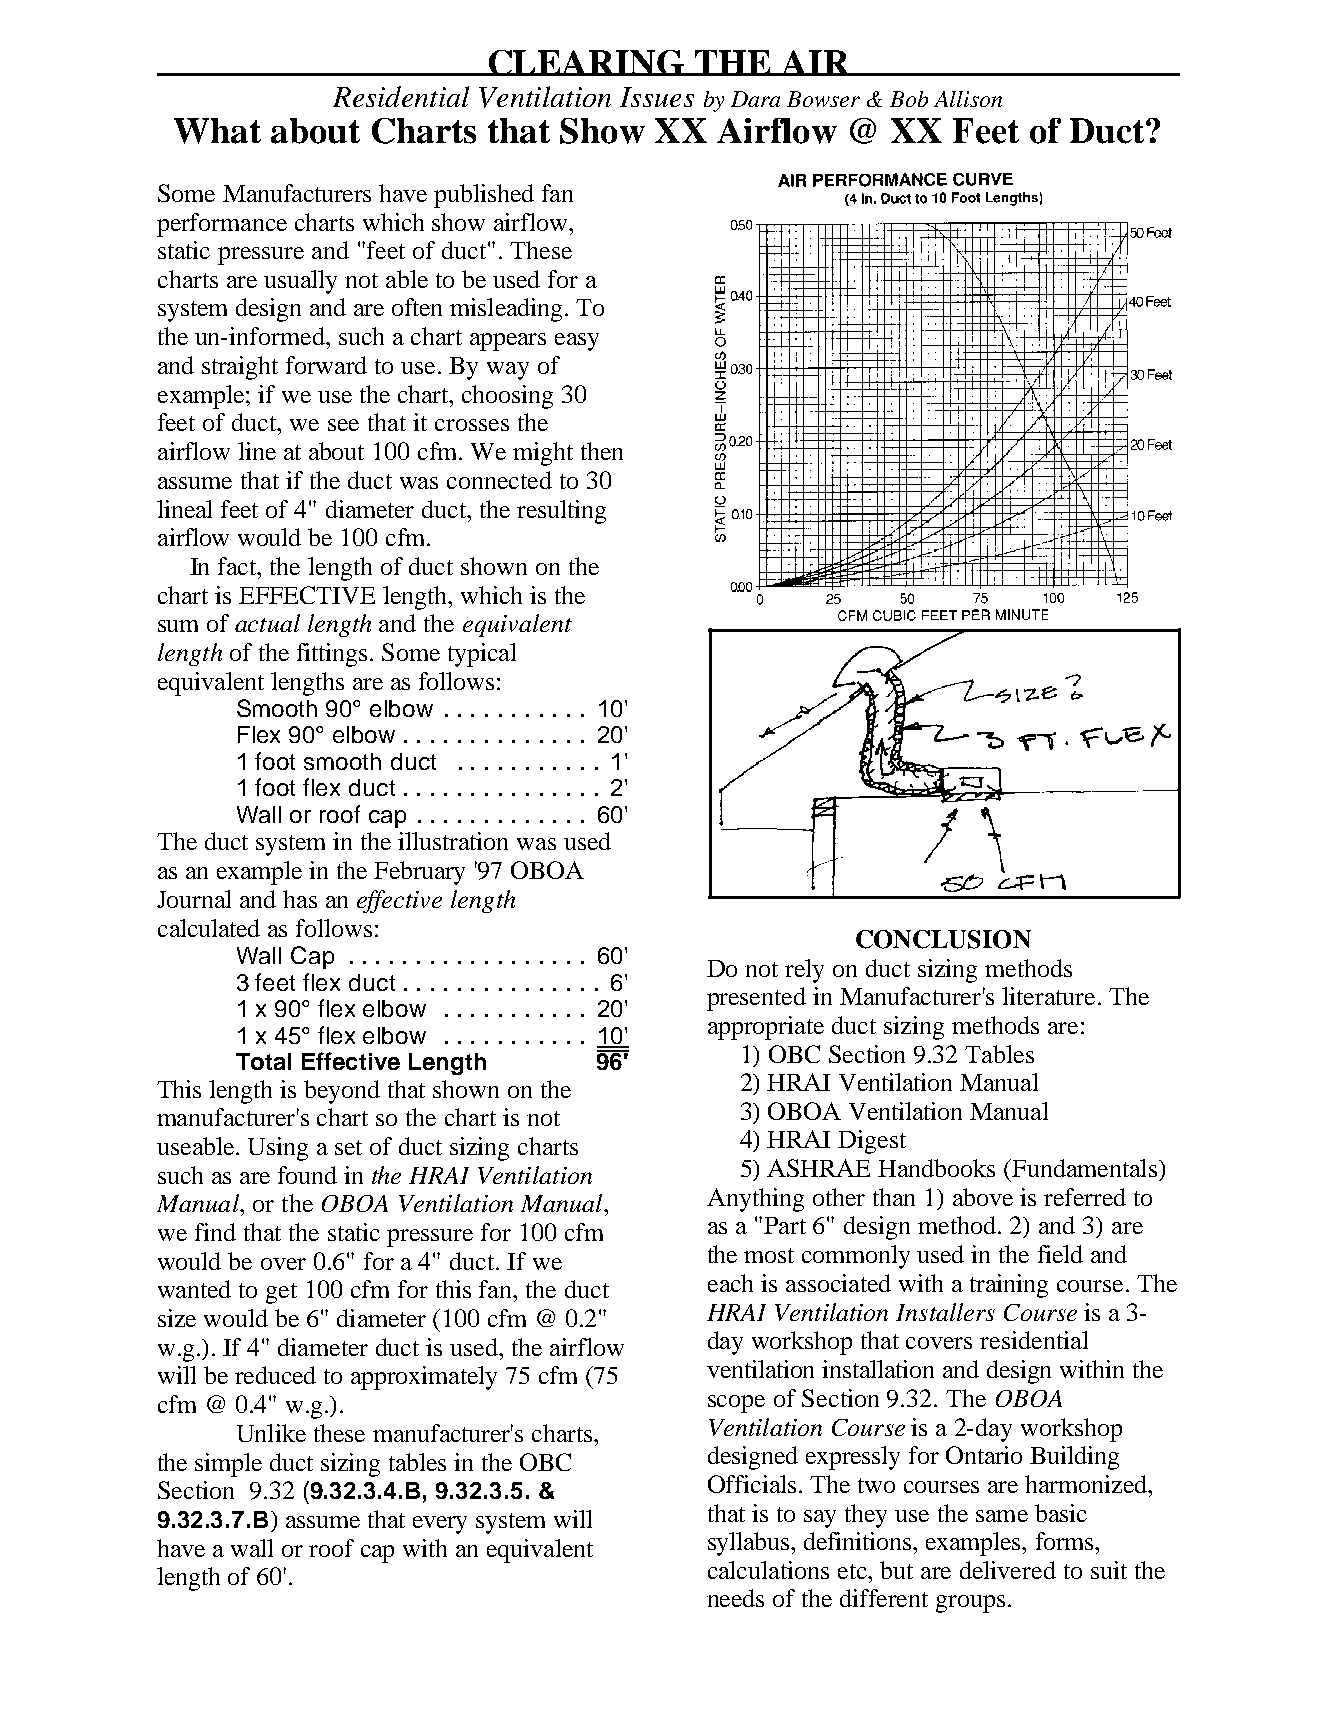  Describe the element at coordinates (300, 899) in the image. I see `has` at that location.
